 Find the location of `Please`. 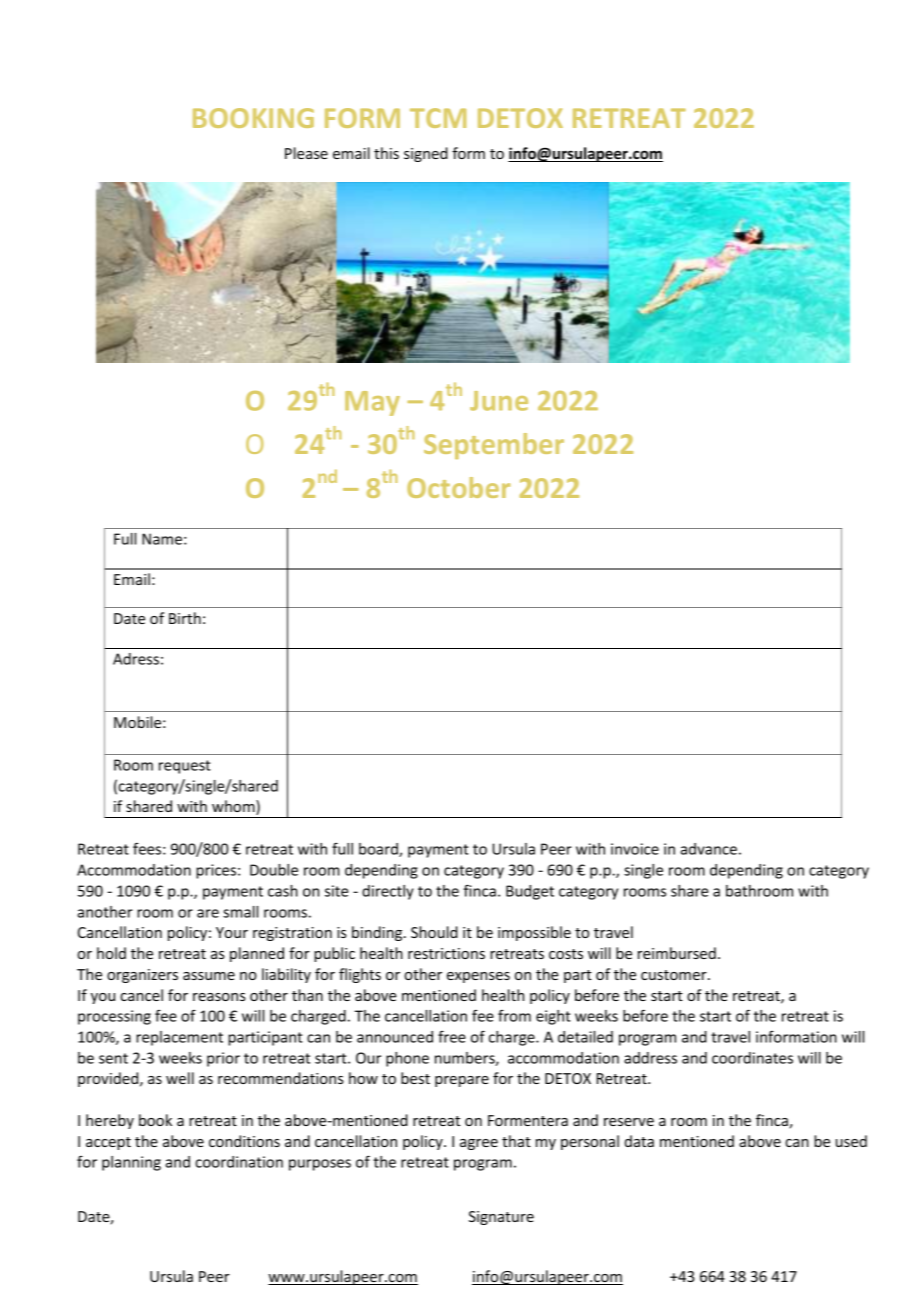

Please is located at coordinates (306, 153).
